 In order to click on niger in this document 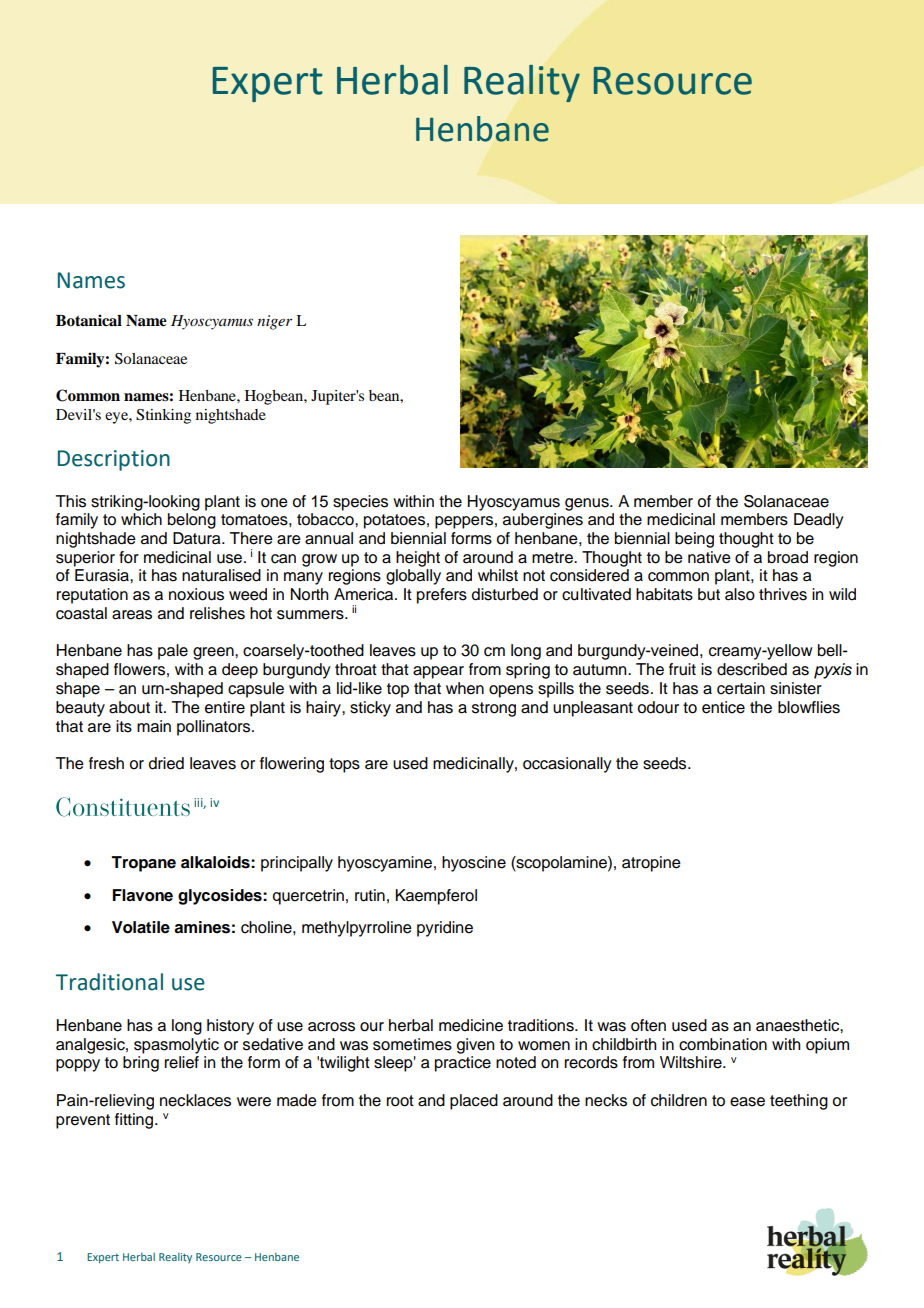, I will do `click(274, 322)`.
